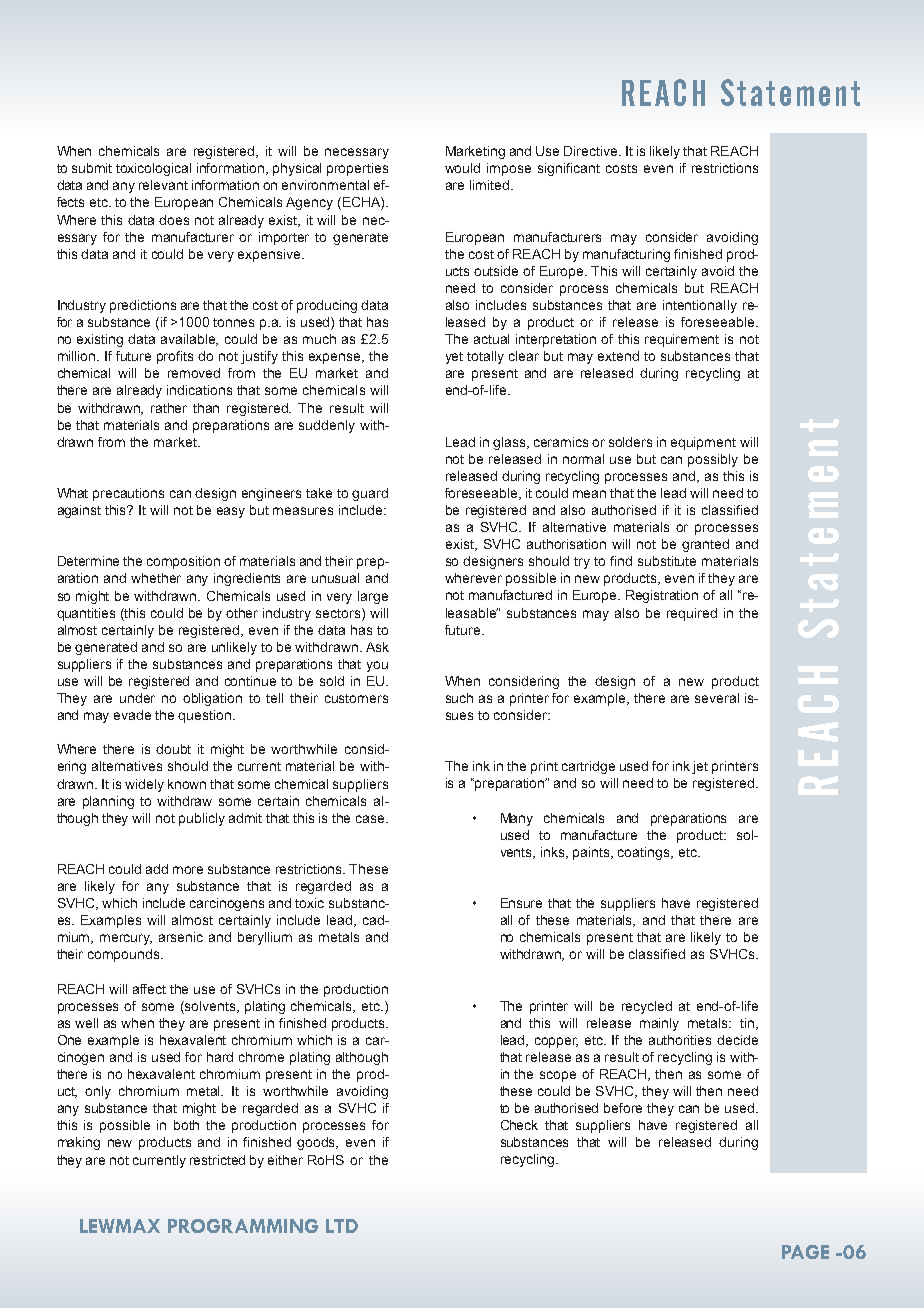  I want to click on PROGRAMMING, so click(243, 1226).
